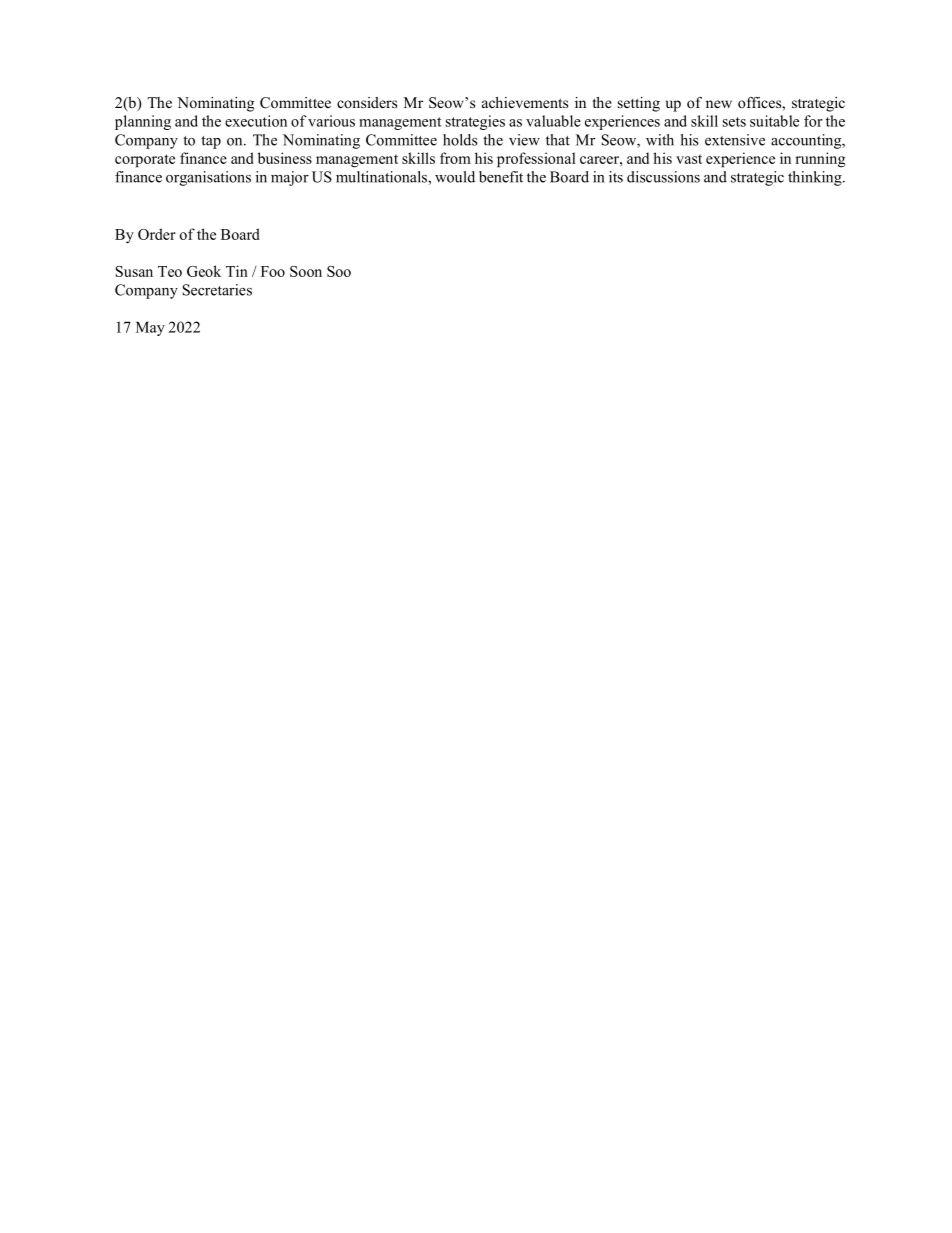 This screenshot has width=952, height=1233. What do you see at coordinates (525, 102) in the screenshot?
I see `achievements` at bounding box center [525, 102].
